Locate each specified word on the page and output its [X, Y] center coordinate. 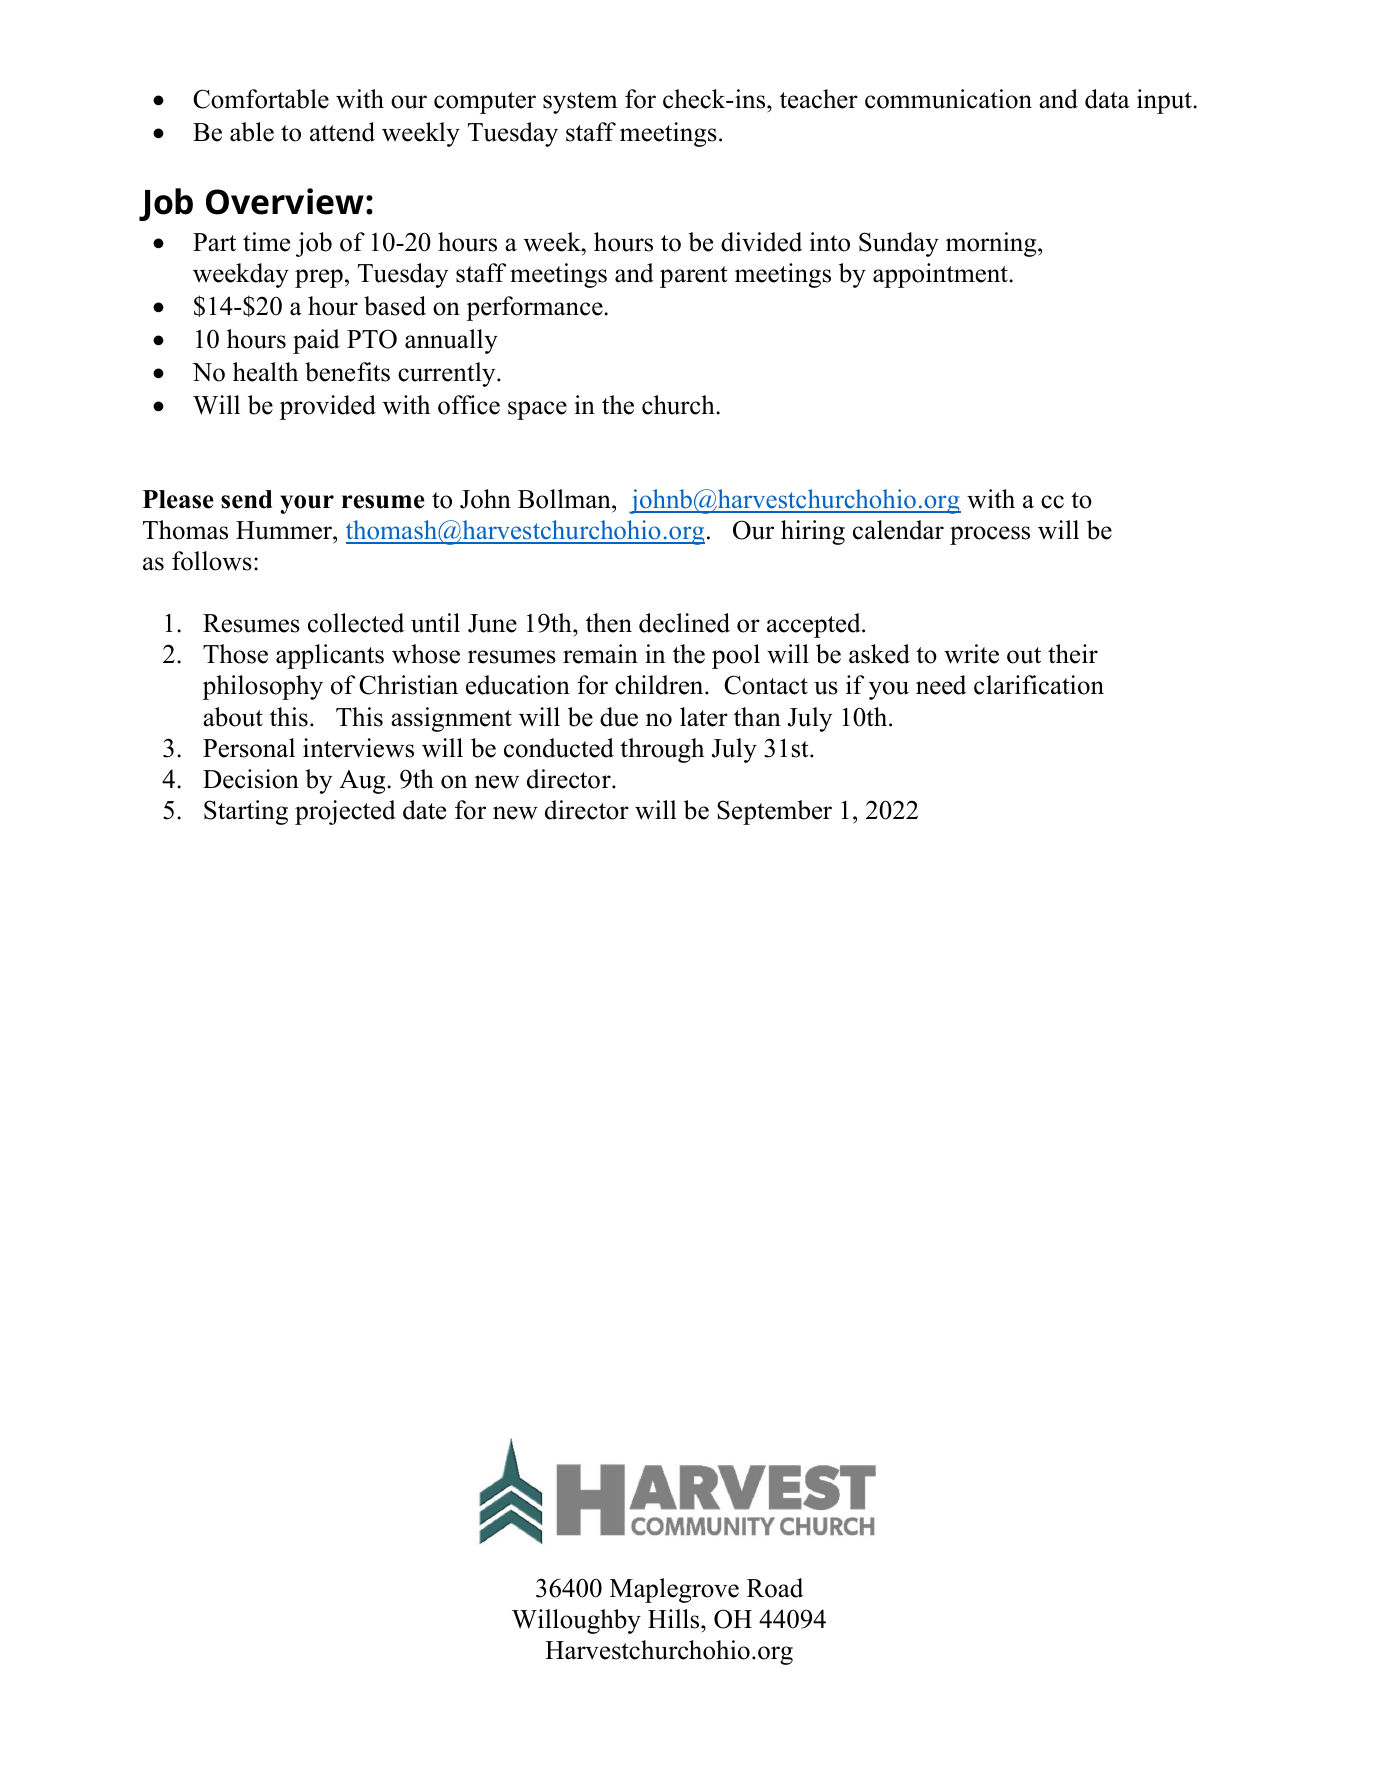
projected [345, 812]
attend [342, 132]
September [774, 812]
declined [684, 623]
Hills [675, 1619]
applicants [330, 656]
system [580, 103]
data [1107, 99]
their [1073, 654]
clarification [1039, 685]
